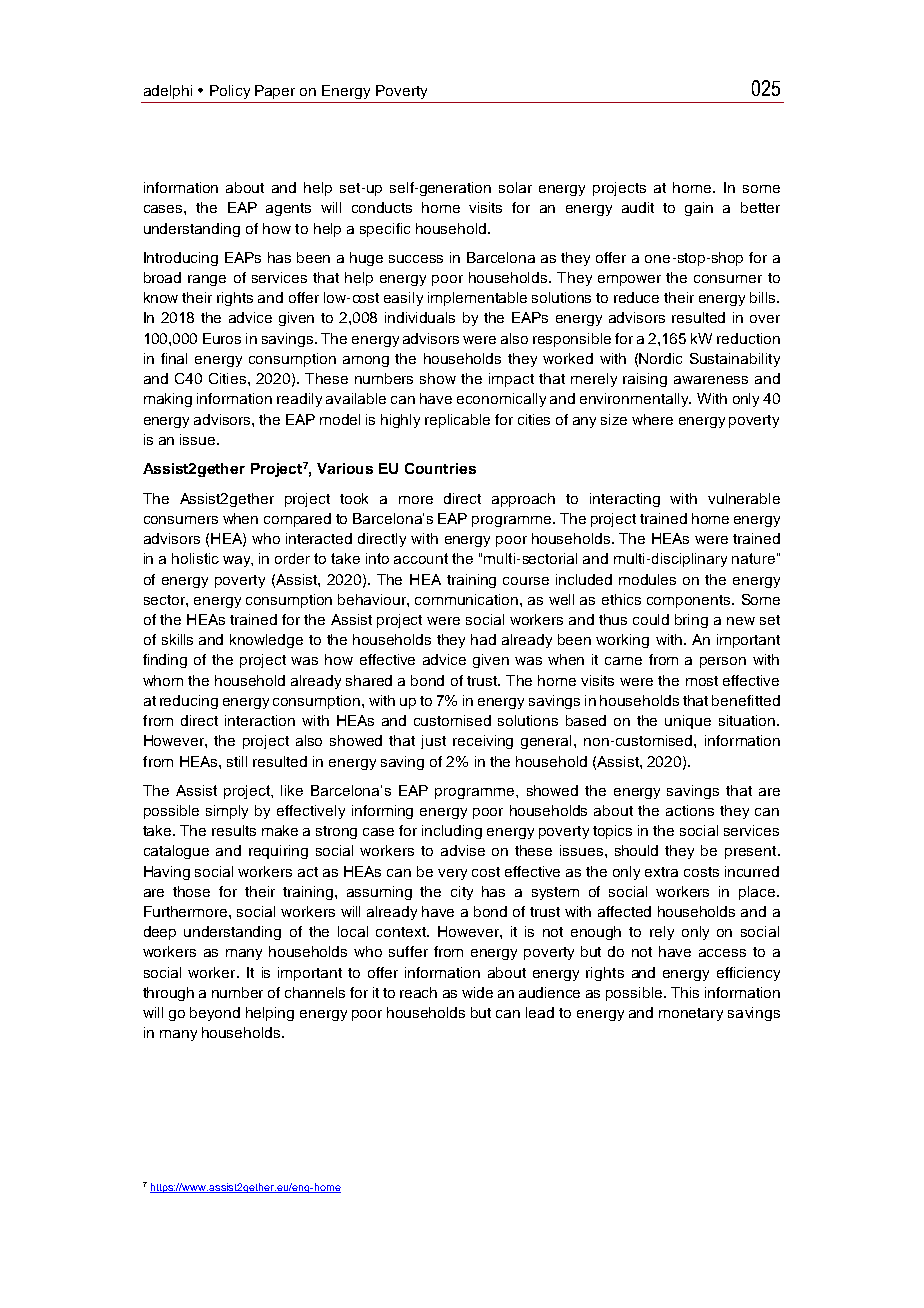 The image size is (924, 1308). I want to click on interaction, so click(260, 720).
